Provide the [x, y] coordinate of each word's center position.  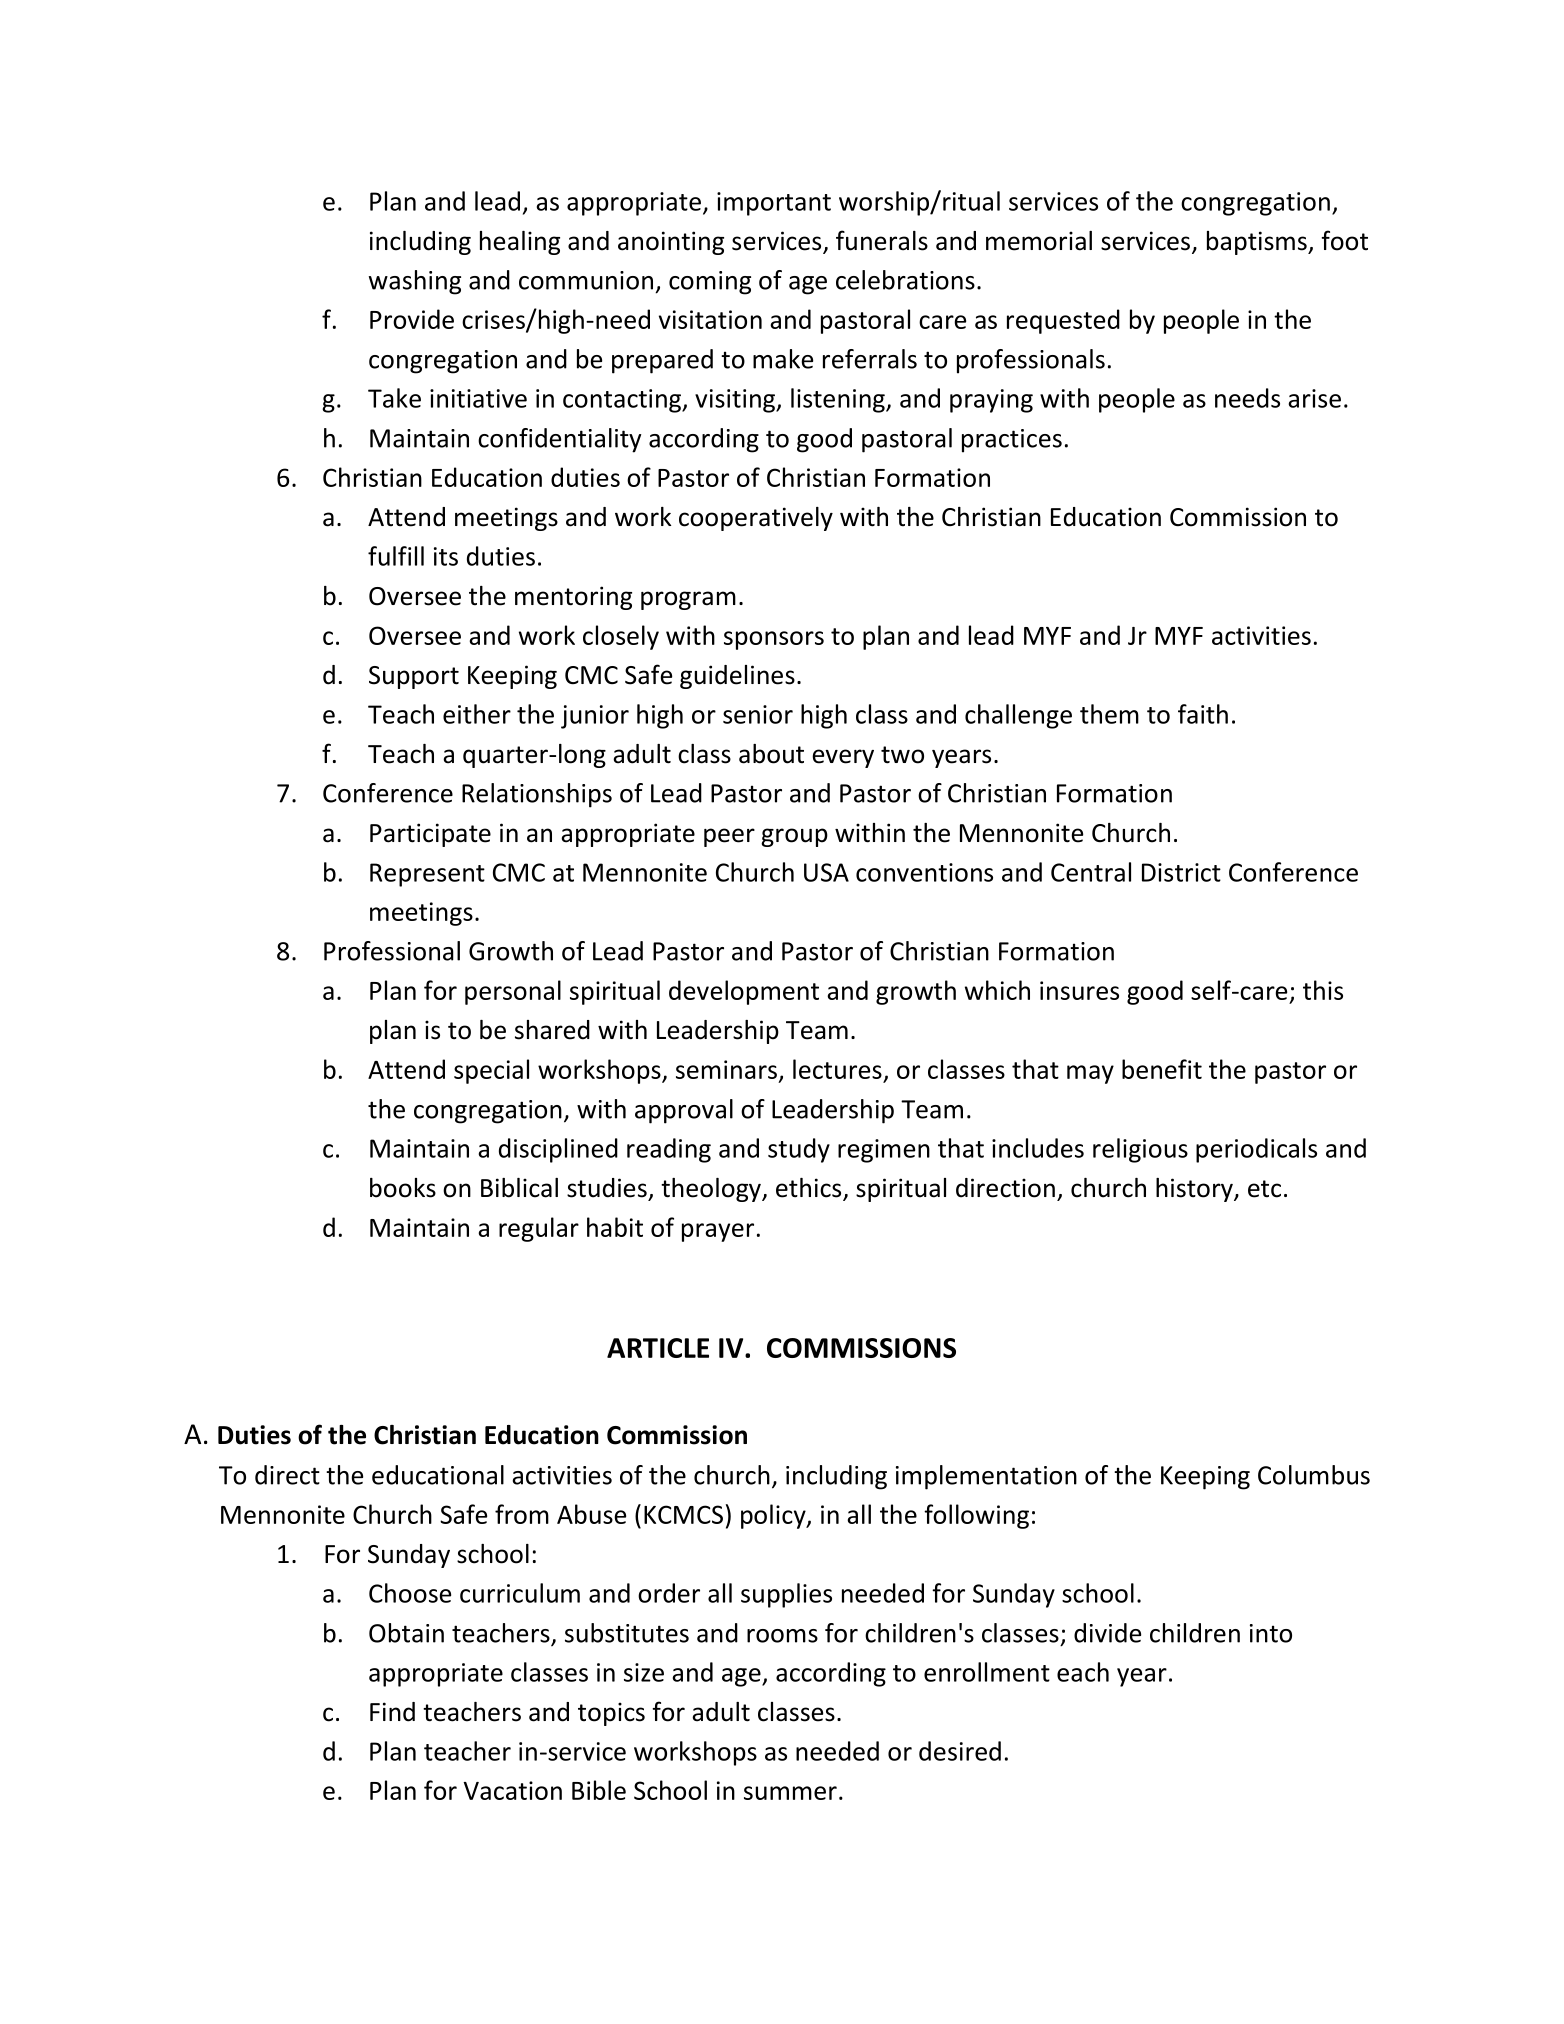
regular [539, 1229]
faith [1203, 714]
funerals [882, 240]
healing [520, 243]
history [1195, 1190]
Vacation [512, 1790]
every [843, 758]
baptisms [1258, 243]
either [477, 714]
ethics [810, 1189]
